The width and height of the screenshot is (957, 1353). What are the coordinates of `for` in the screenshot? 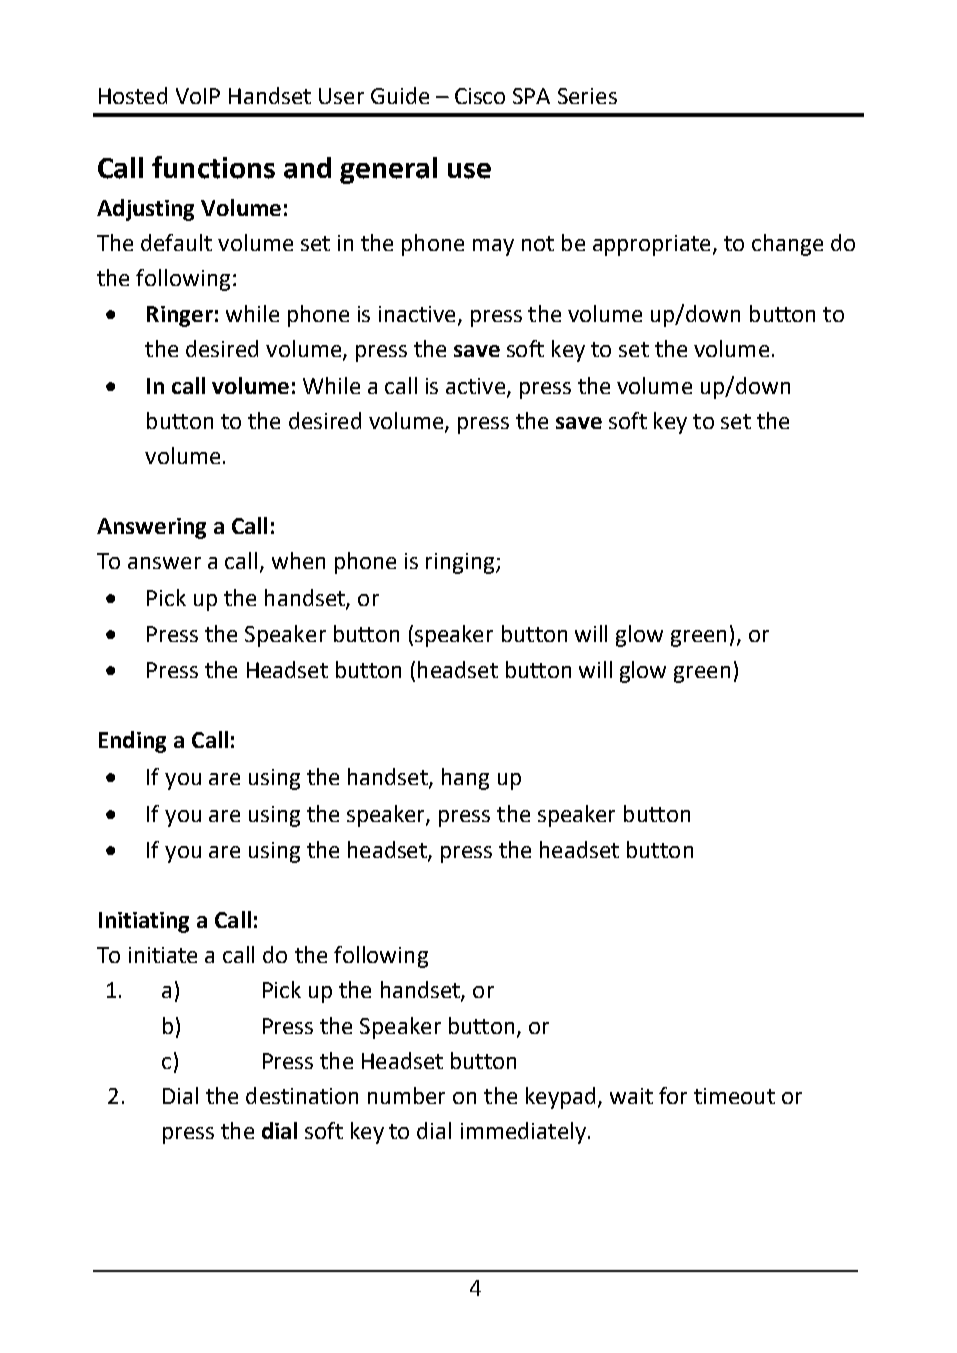 It's located at (673, 1095).
